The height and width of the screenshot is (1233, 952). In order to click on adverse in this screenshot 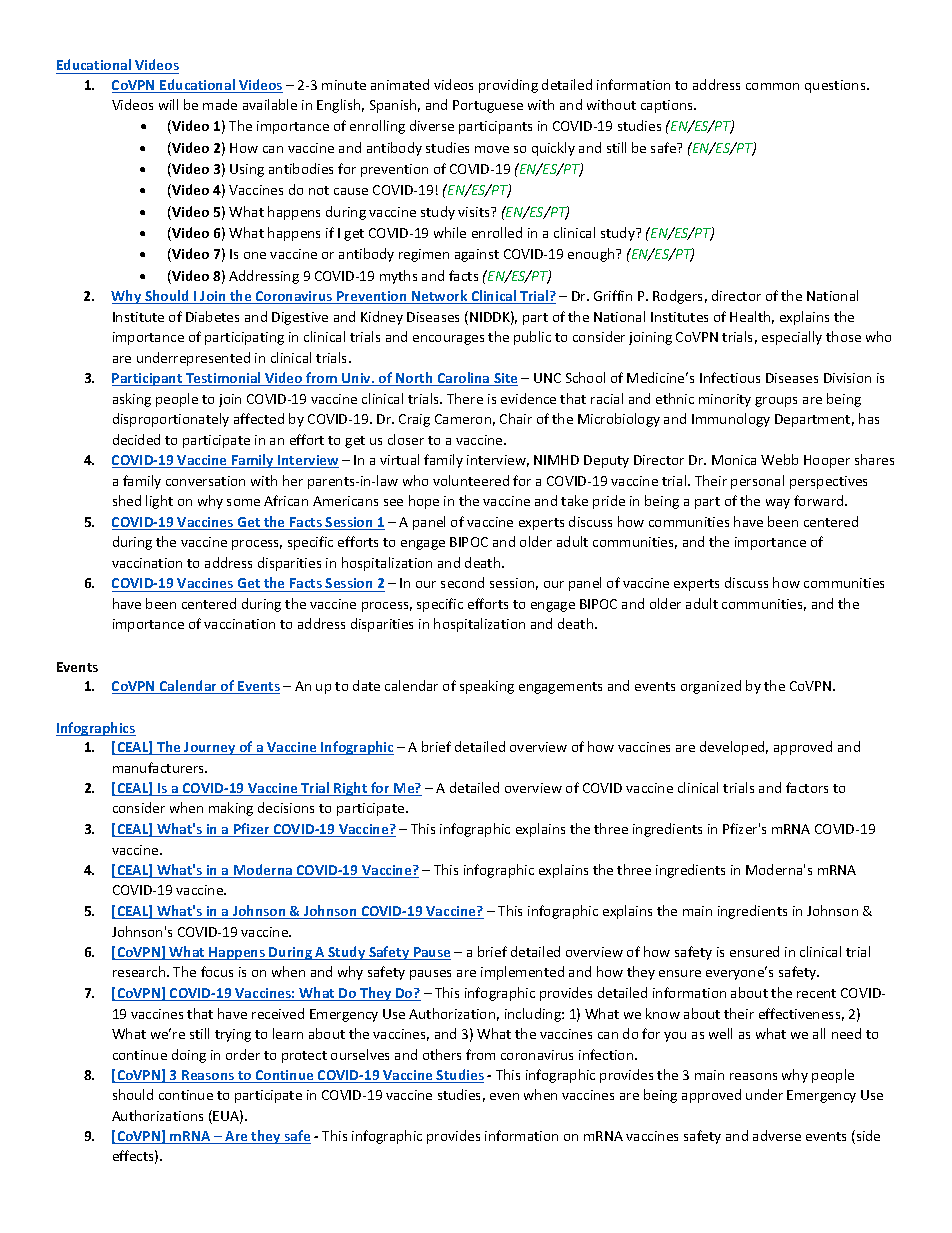, I will do `click(777, 1135)`.
